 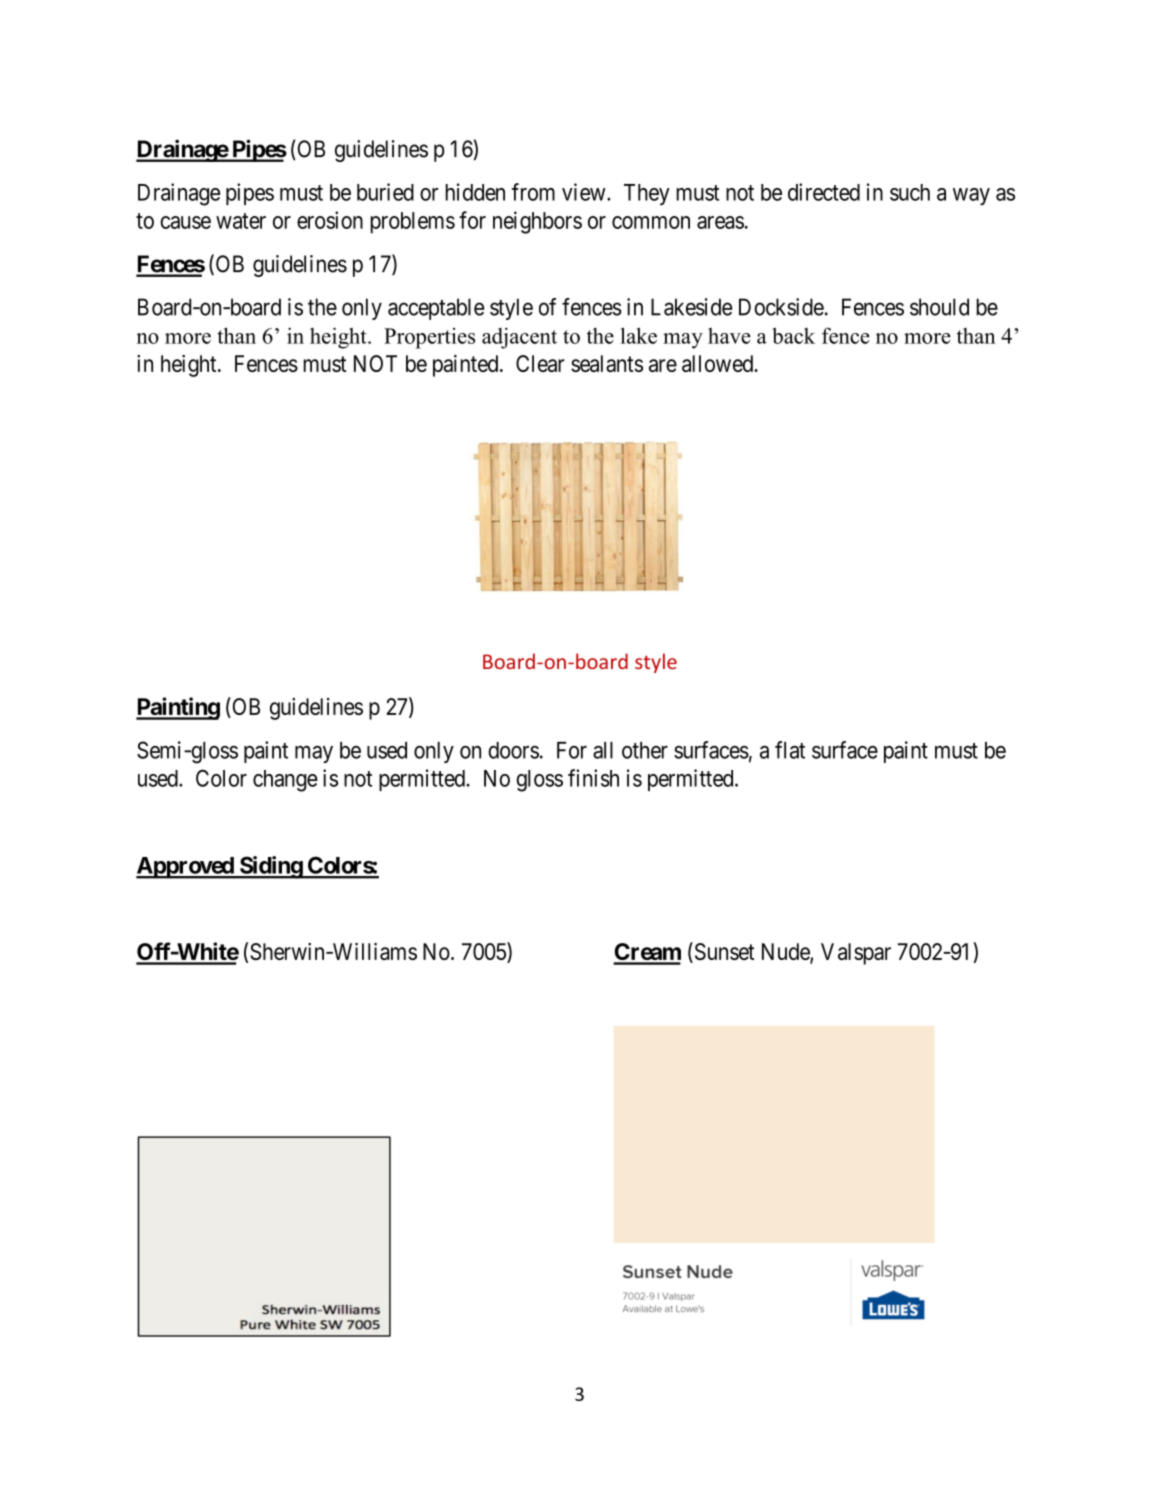 I want to click on water, so click(x=241, y=221).
